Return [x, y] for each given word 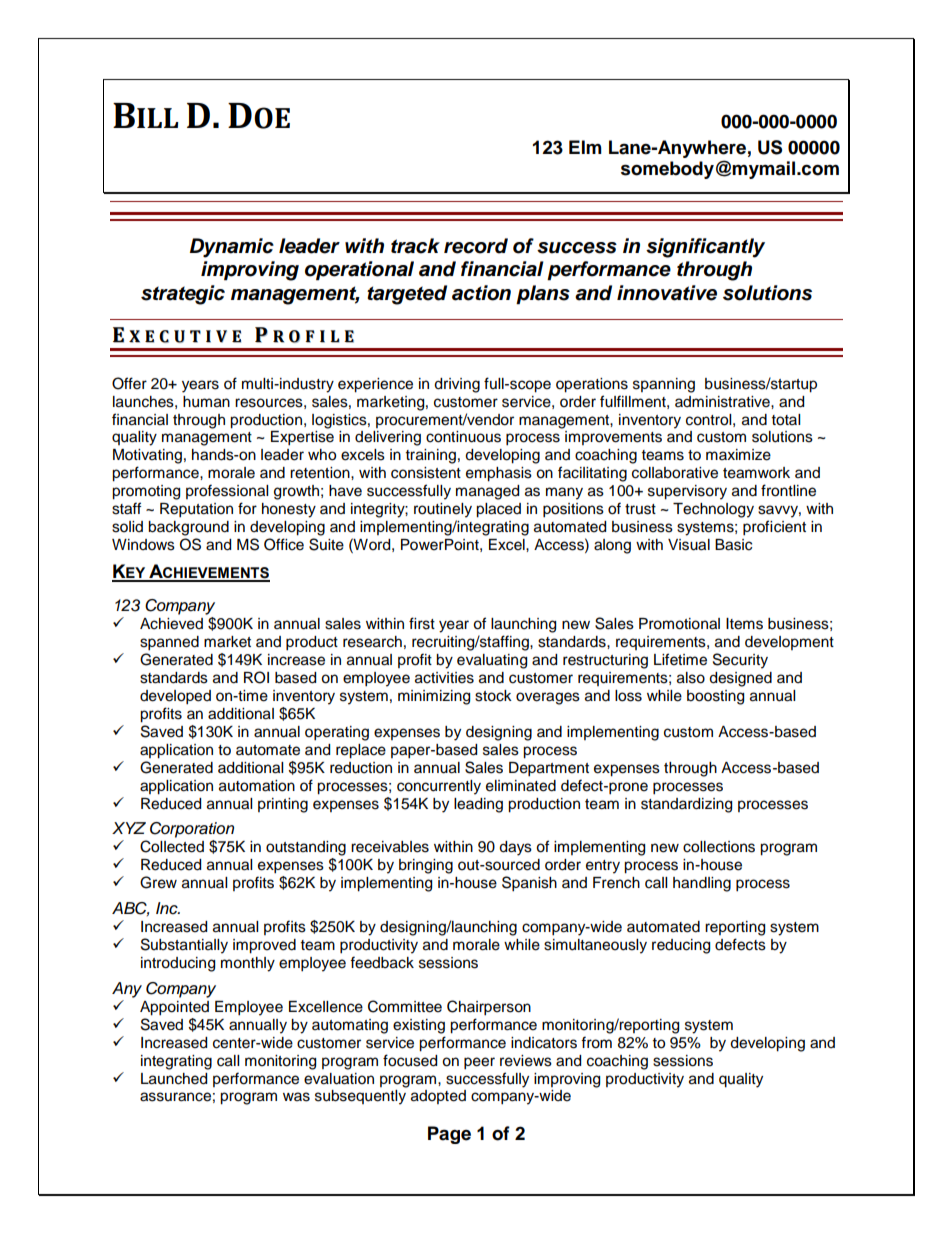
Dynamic [232, 248]
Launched [174, 1079]
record [476, 246]
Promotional [679, 624]
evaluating [492, 661]
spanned [169, 643]
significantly [705, 248]
